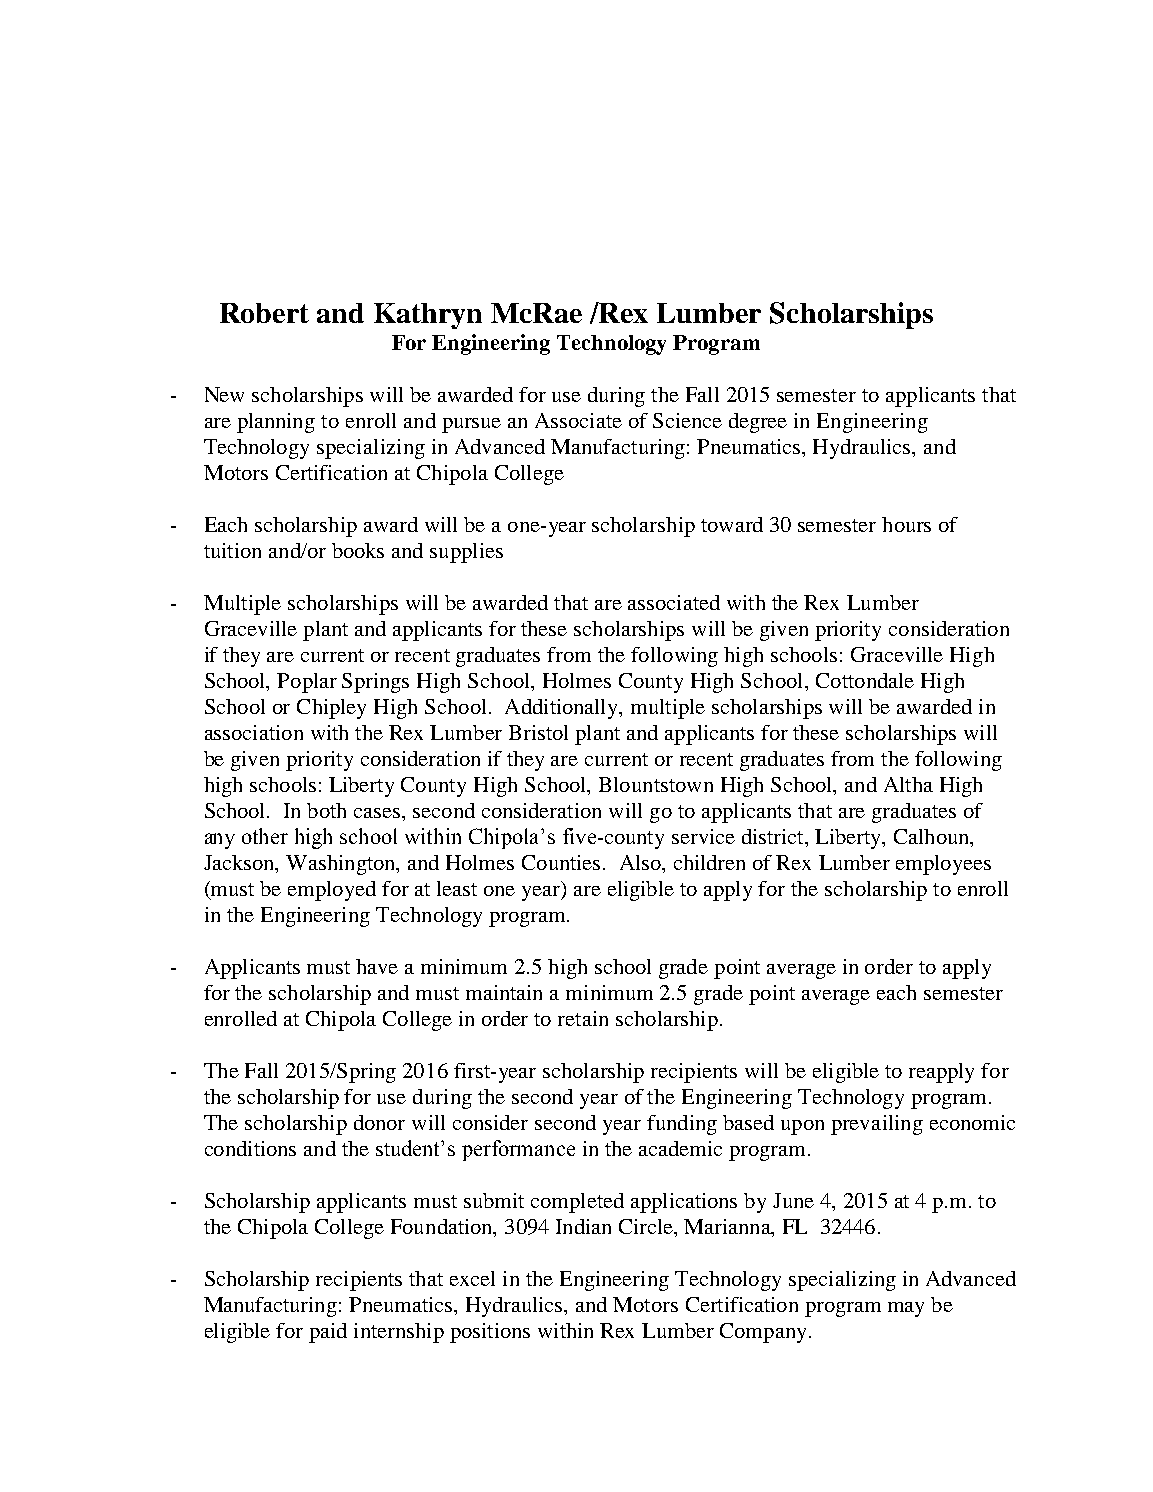 This document has height=1492, width=1153. Describe the element at coordinates (906, 1309) in the document. I see `may` at that location.
